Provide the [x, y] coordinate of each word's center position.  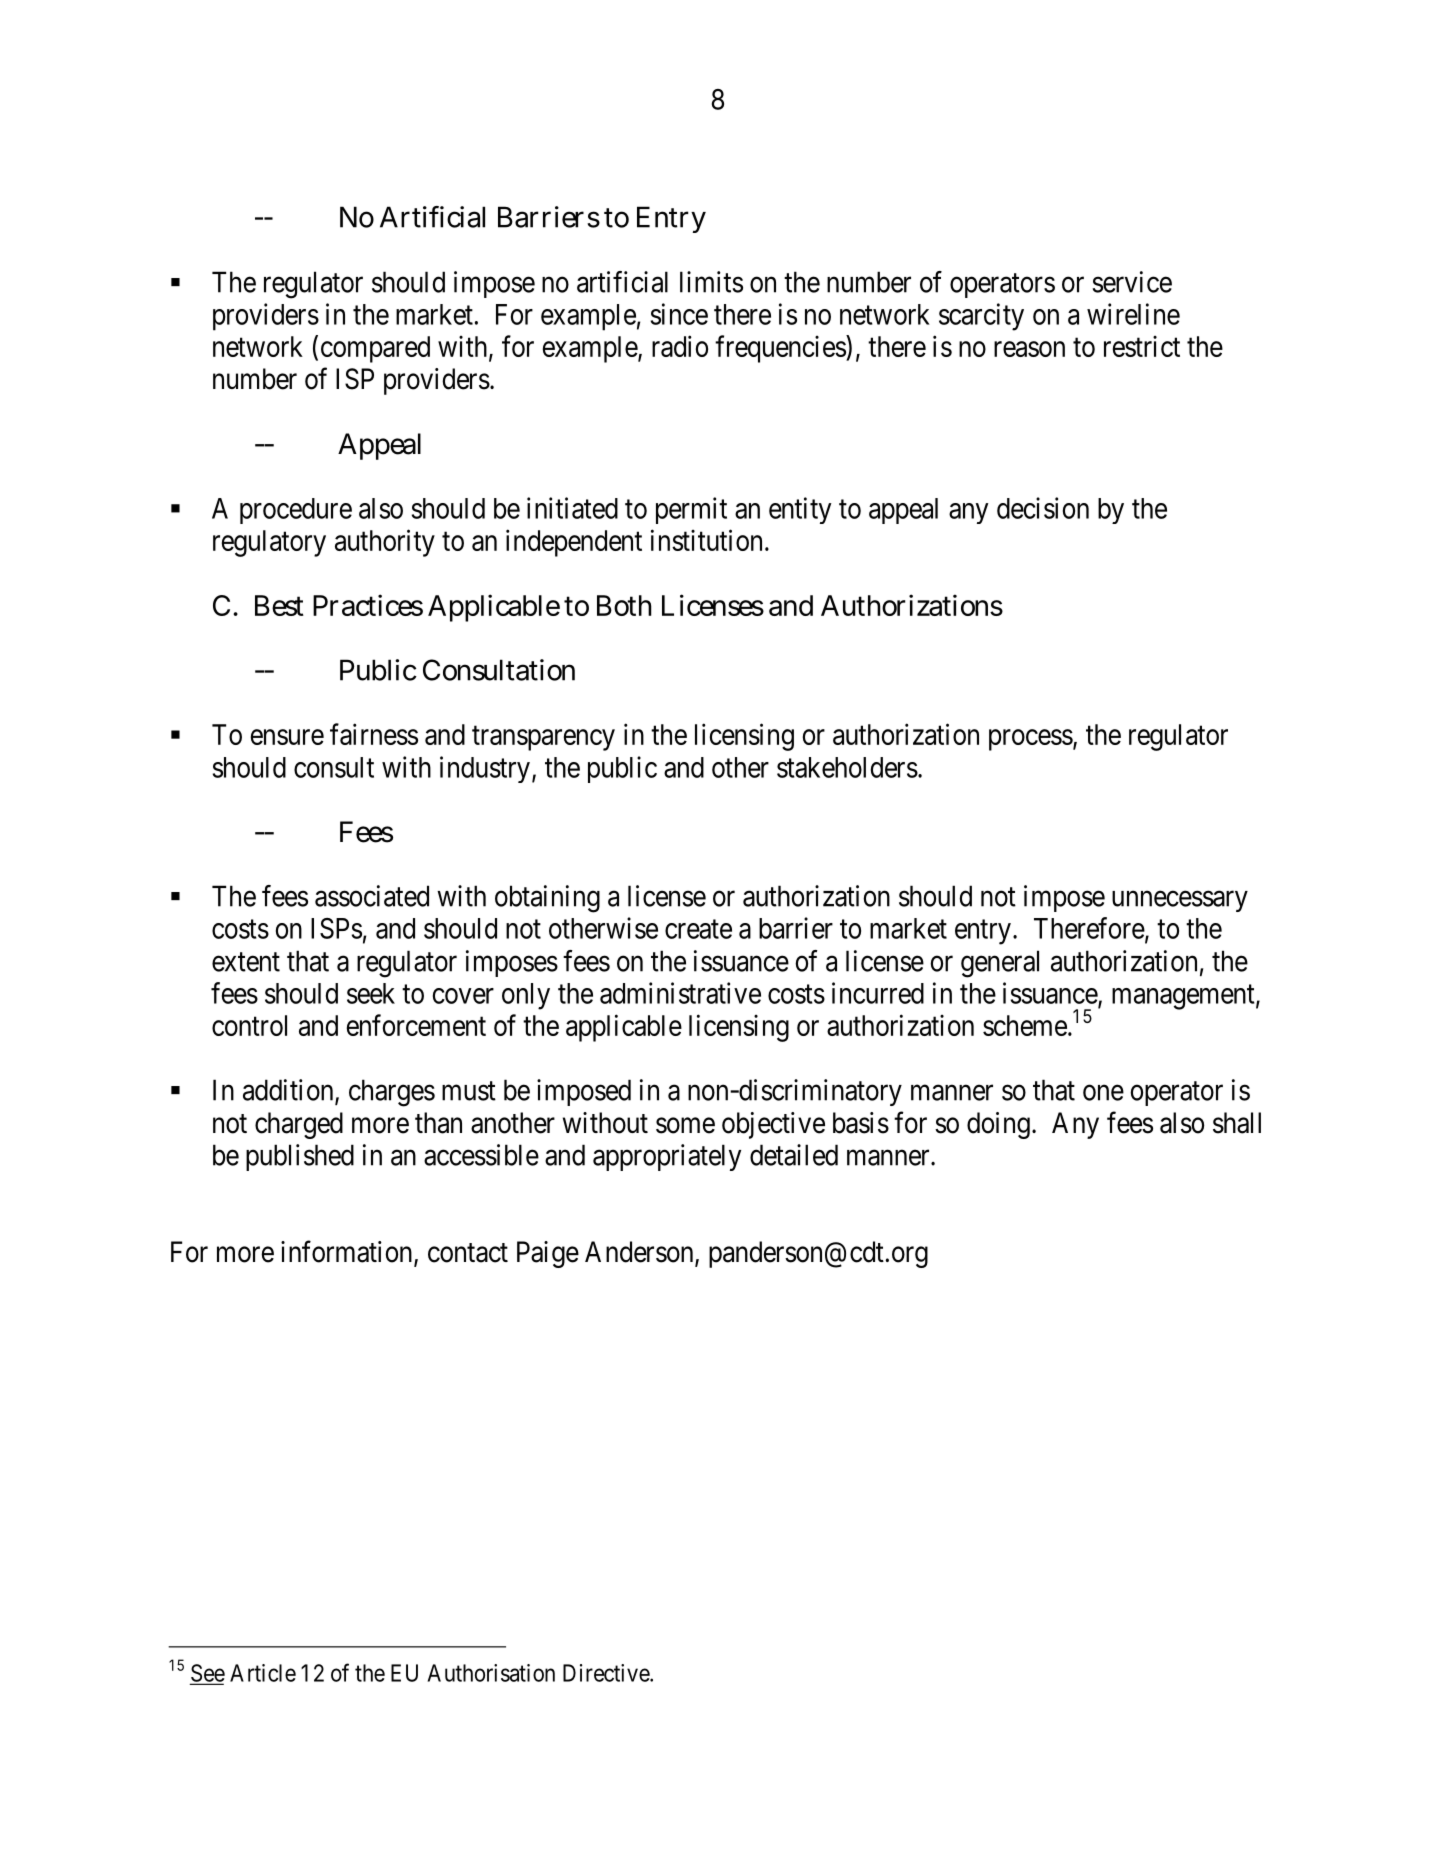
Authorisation [491, 1673]
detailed [794, 1155]
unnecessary [1180, 901]
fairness [374, 734]
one [1103, 1092]
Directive [608, 1673]
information [349, 1252]
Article [263, 1673]
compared [375, 349]
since [679, 314]
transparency [543, 738]
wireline [1133, 314]
